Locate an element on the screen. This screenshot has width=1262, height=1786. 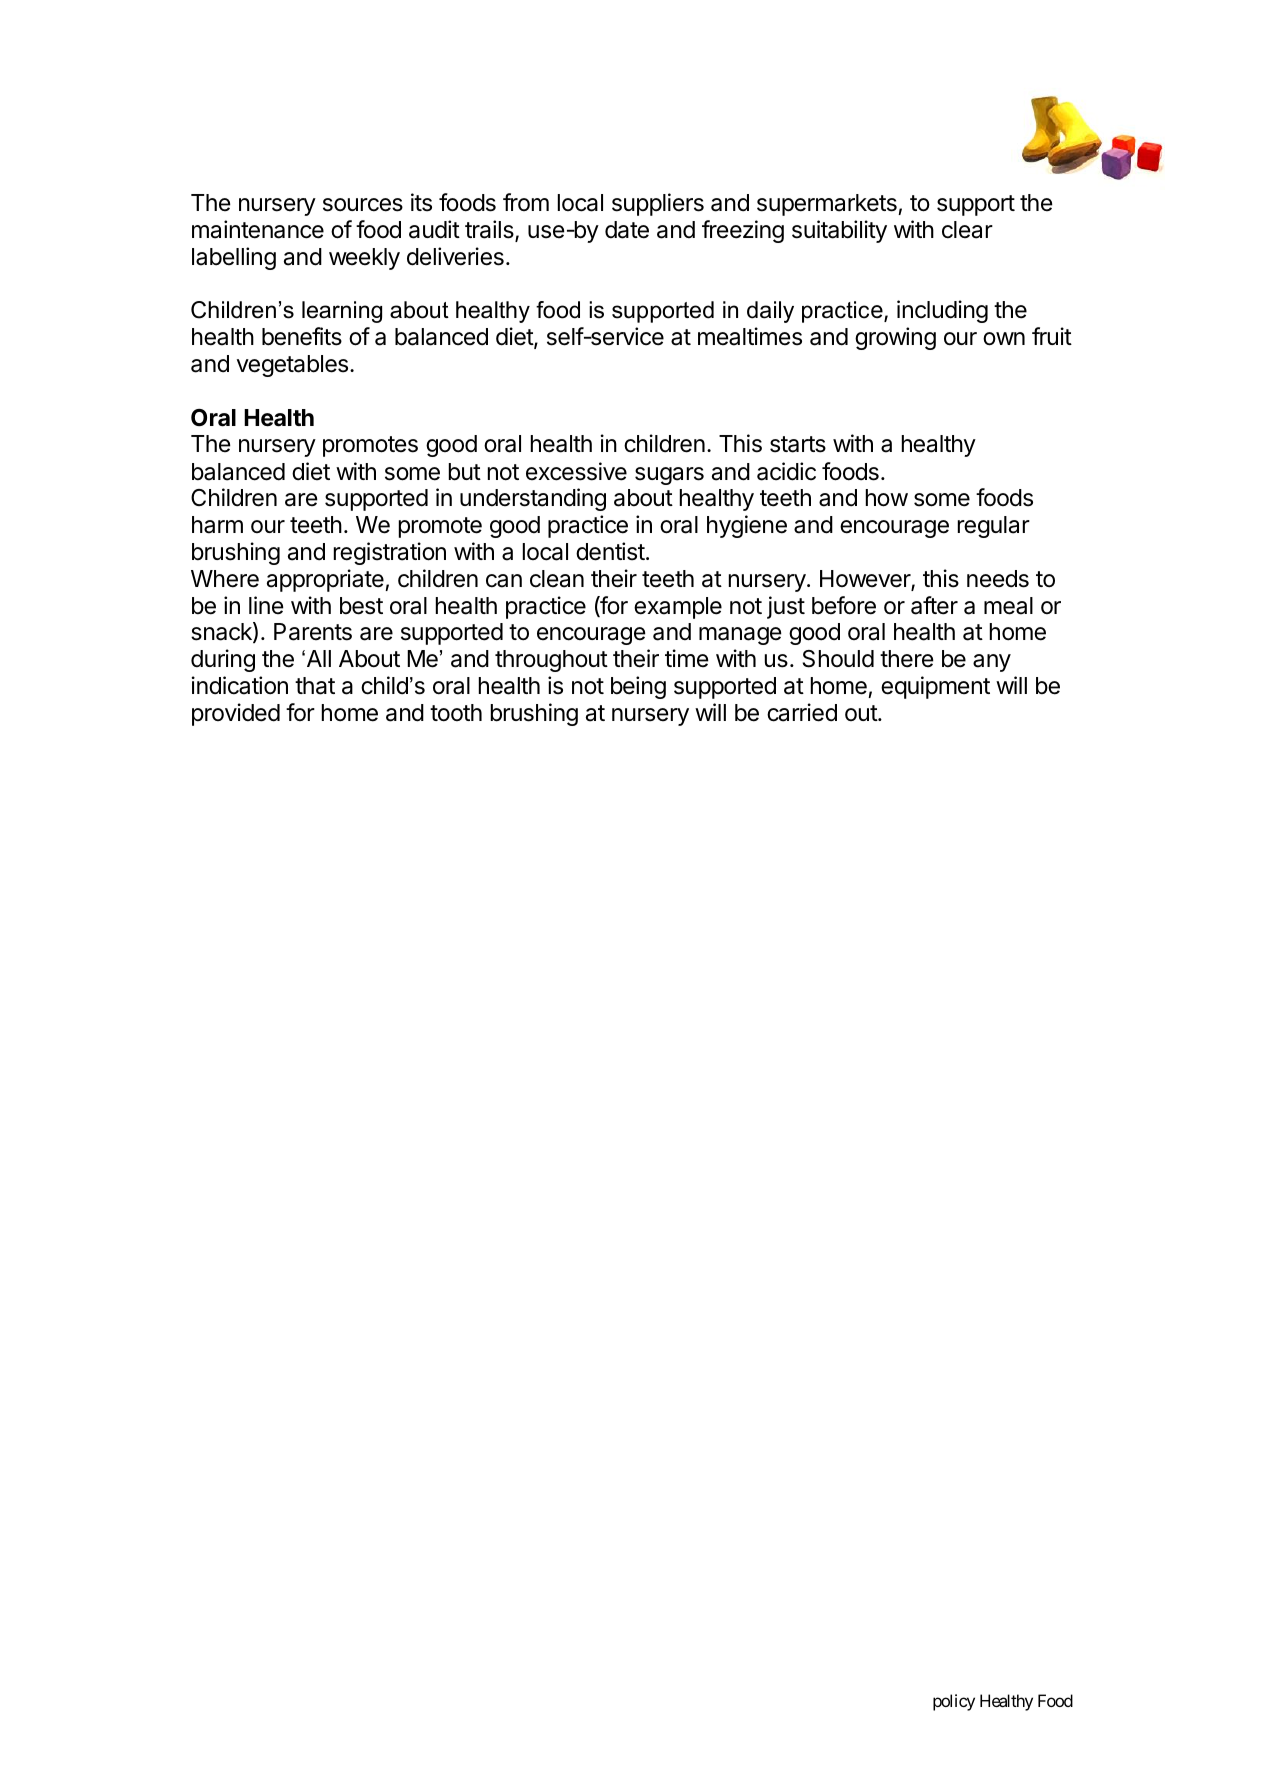
weekly is located at coordinates (364, 259).
